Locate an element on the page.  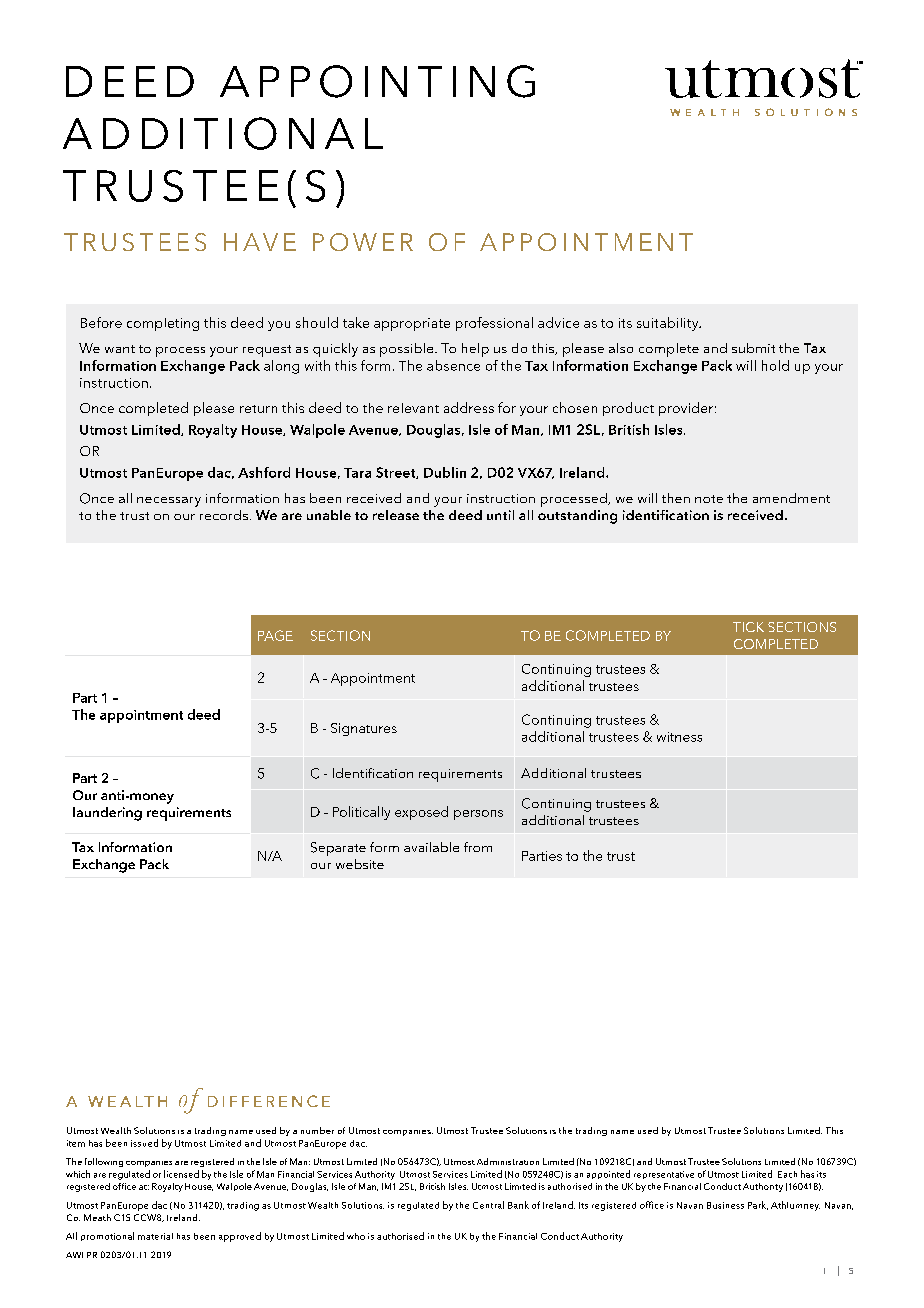
Central is located at coordinates (488, 1205).
